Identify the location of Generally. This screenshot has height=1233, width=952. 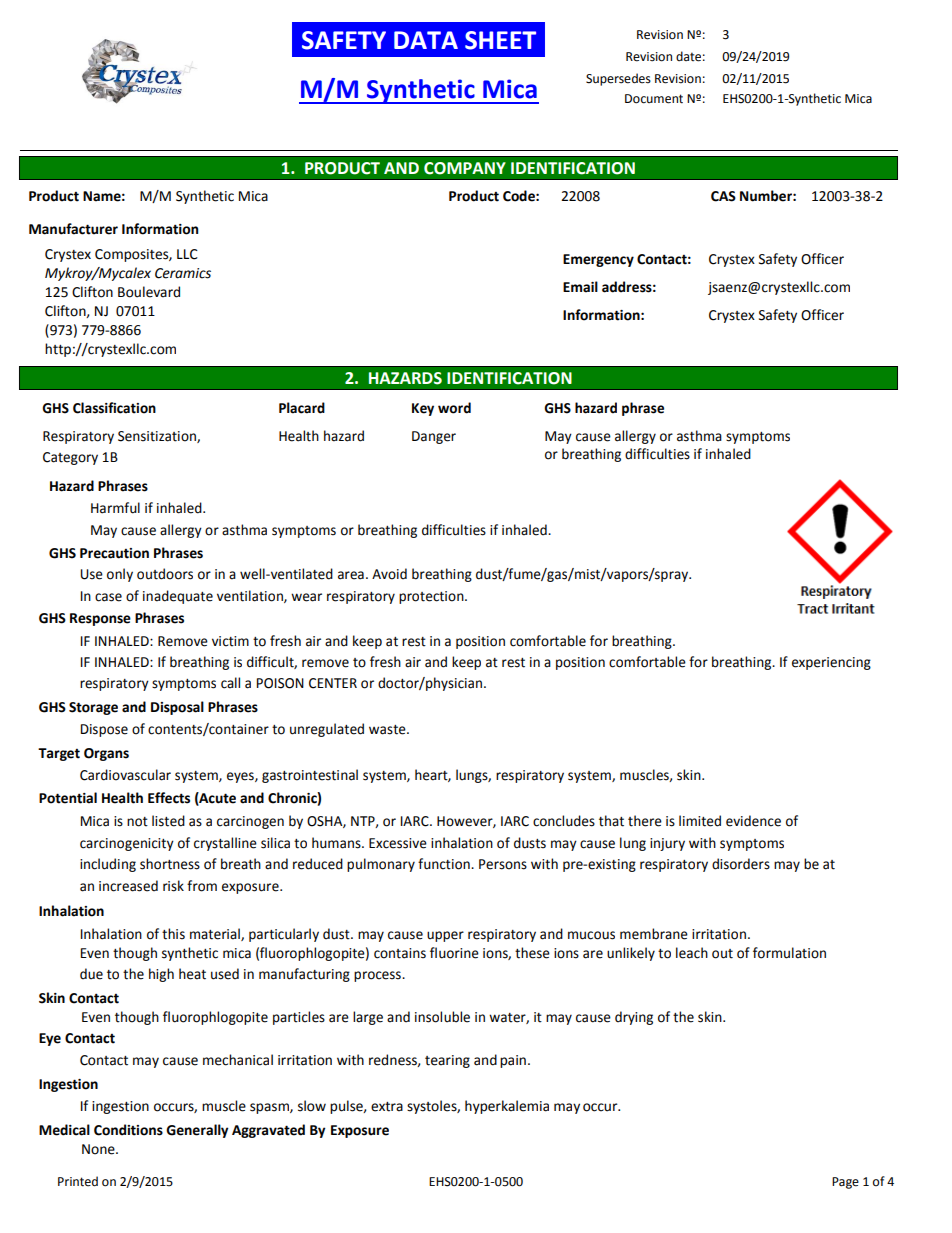
(197, 1131).
